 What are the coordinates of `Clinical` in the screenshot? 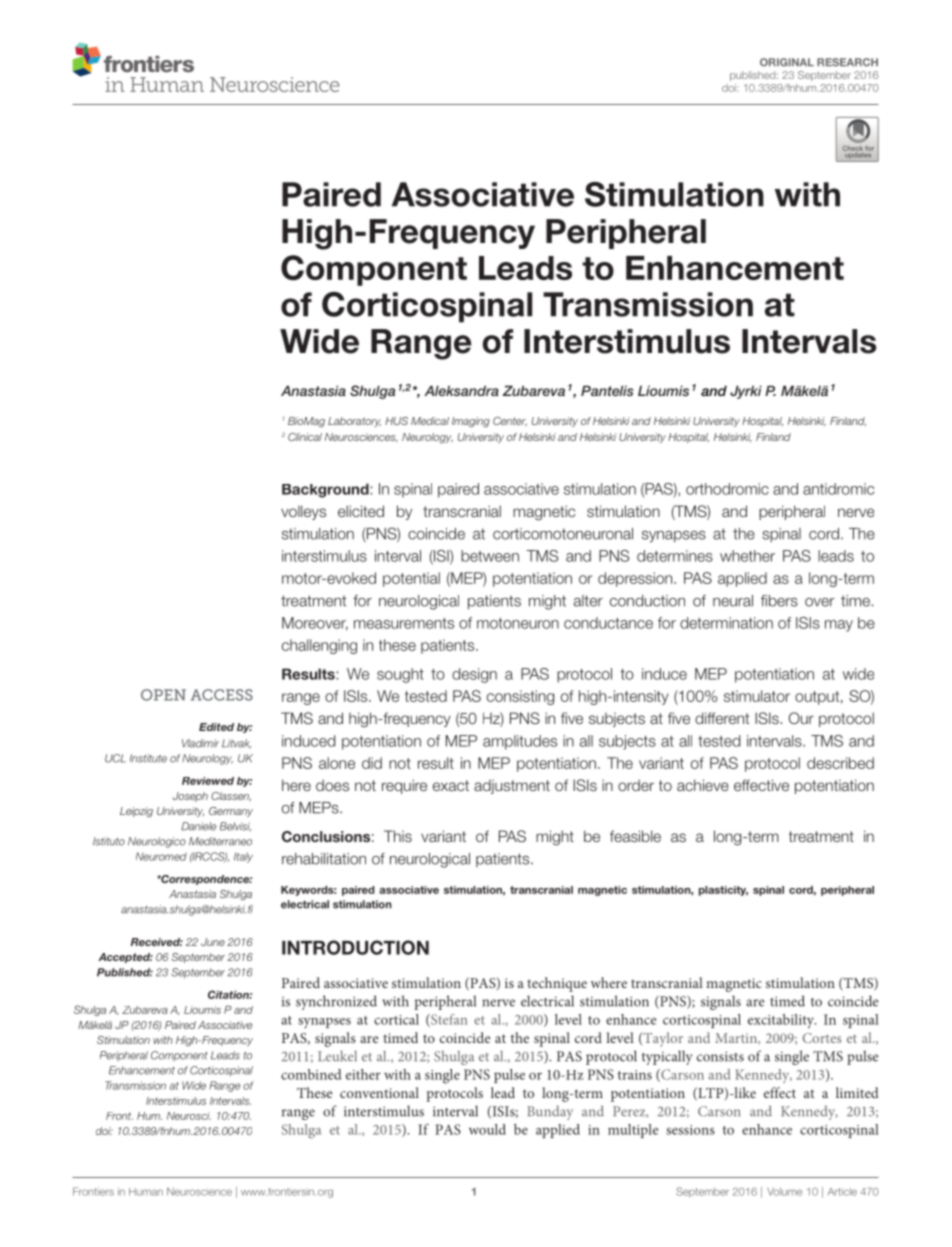 It's located at (305, 437).
